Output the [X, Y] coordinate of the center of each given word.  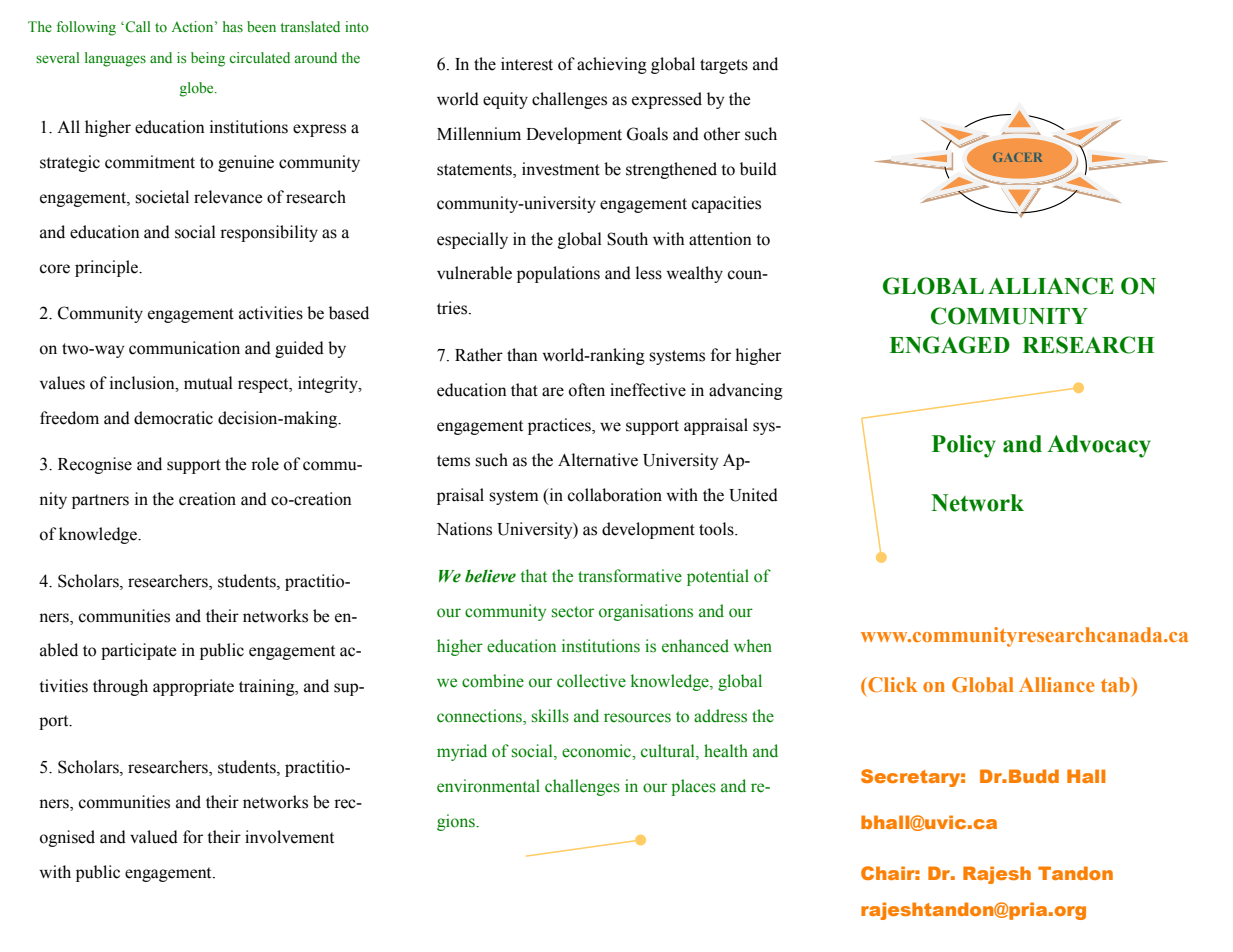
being [208, 59]
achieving [612, 65]
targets [724, 66]
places [693, 787]
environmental [488, 786]
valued [154, 837]
